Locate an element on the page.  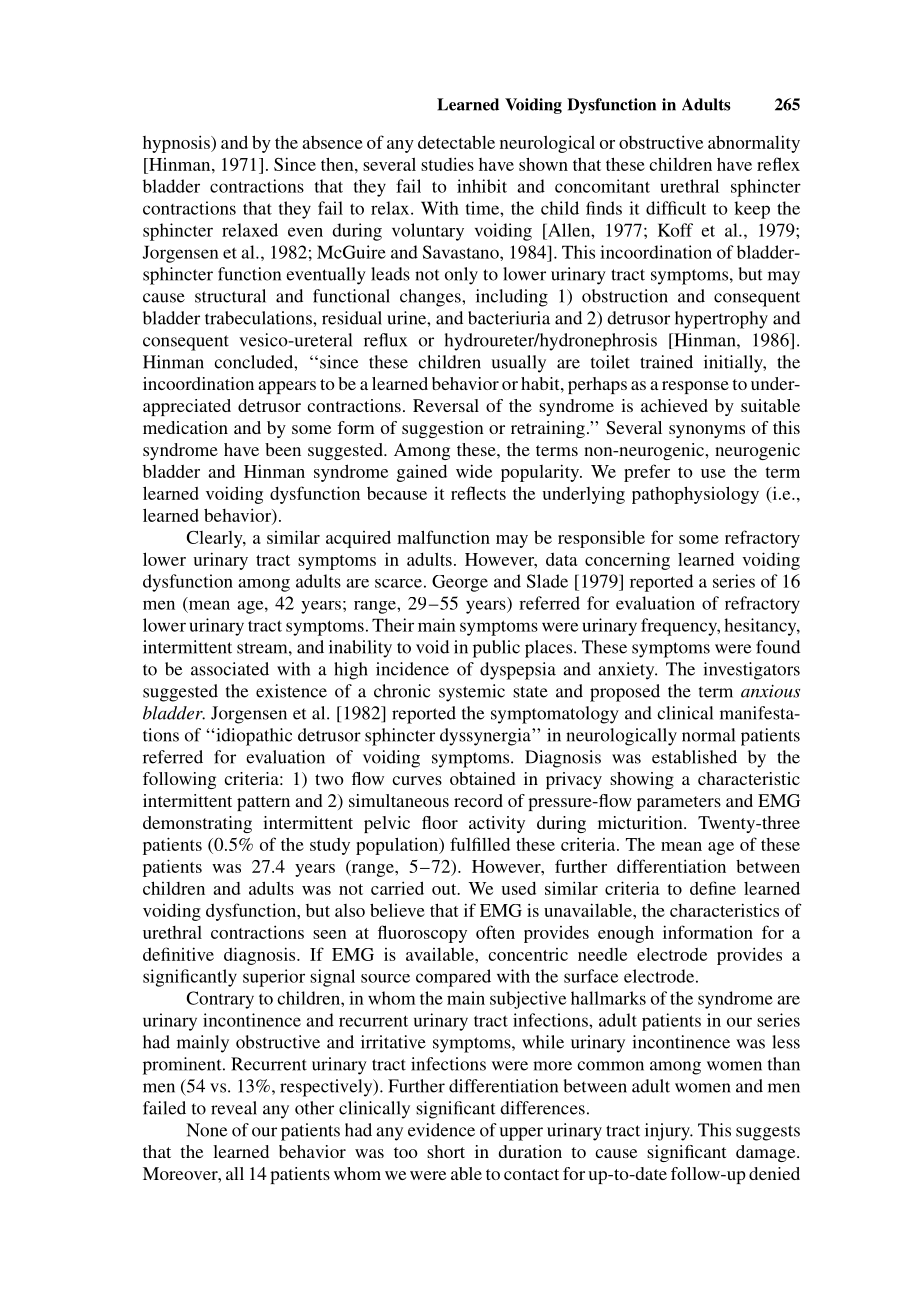
reveal is located at coordinates (234, 1108).
